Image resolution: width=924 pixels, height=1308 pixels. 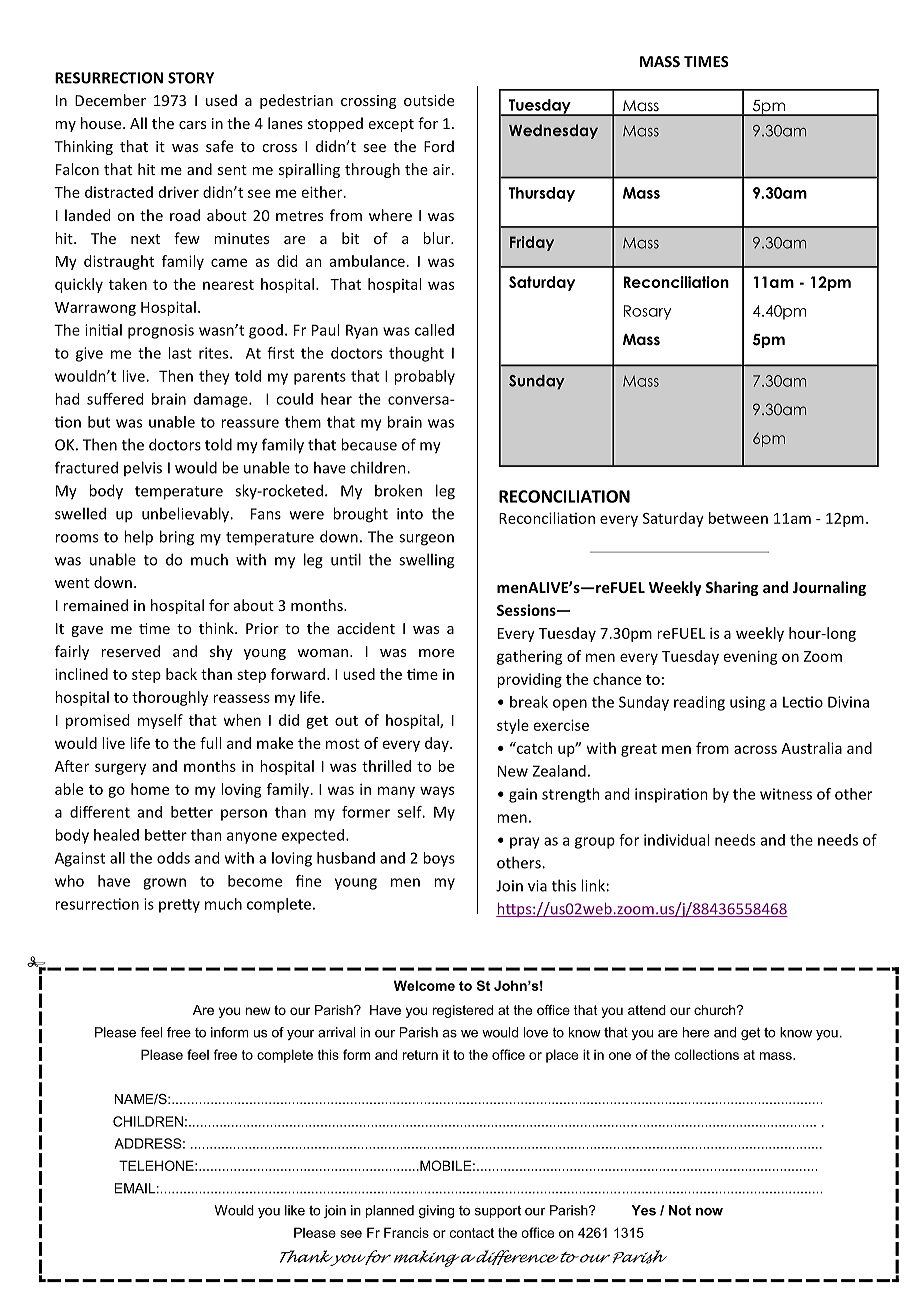 What do you see at coordinates (436, 653) in the document?
I see `more` at bounding box center [436, 653].
